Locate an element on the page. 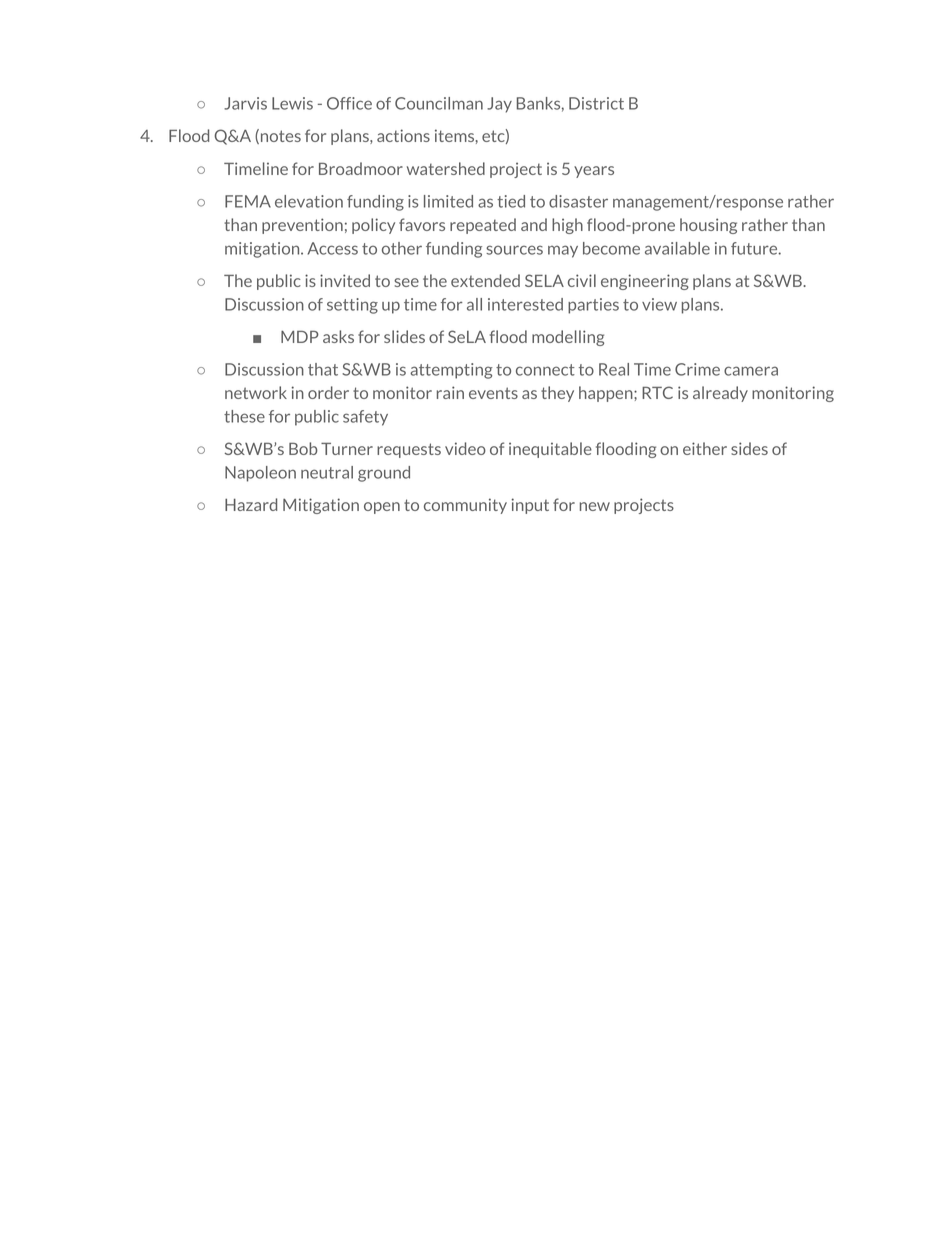 The image size is (952, 1233). all is located at coordinates (474, 304).
